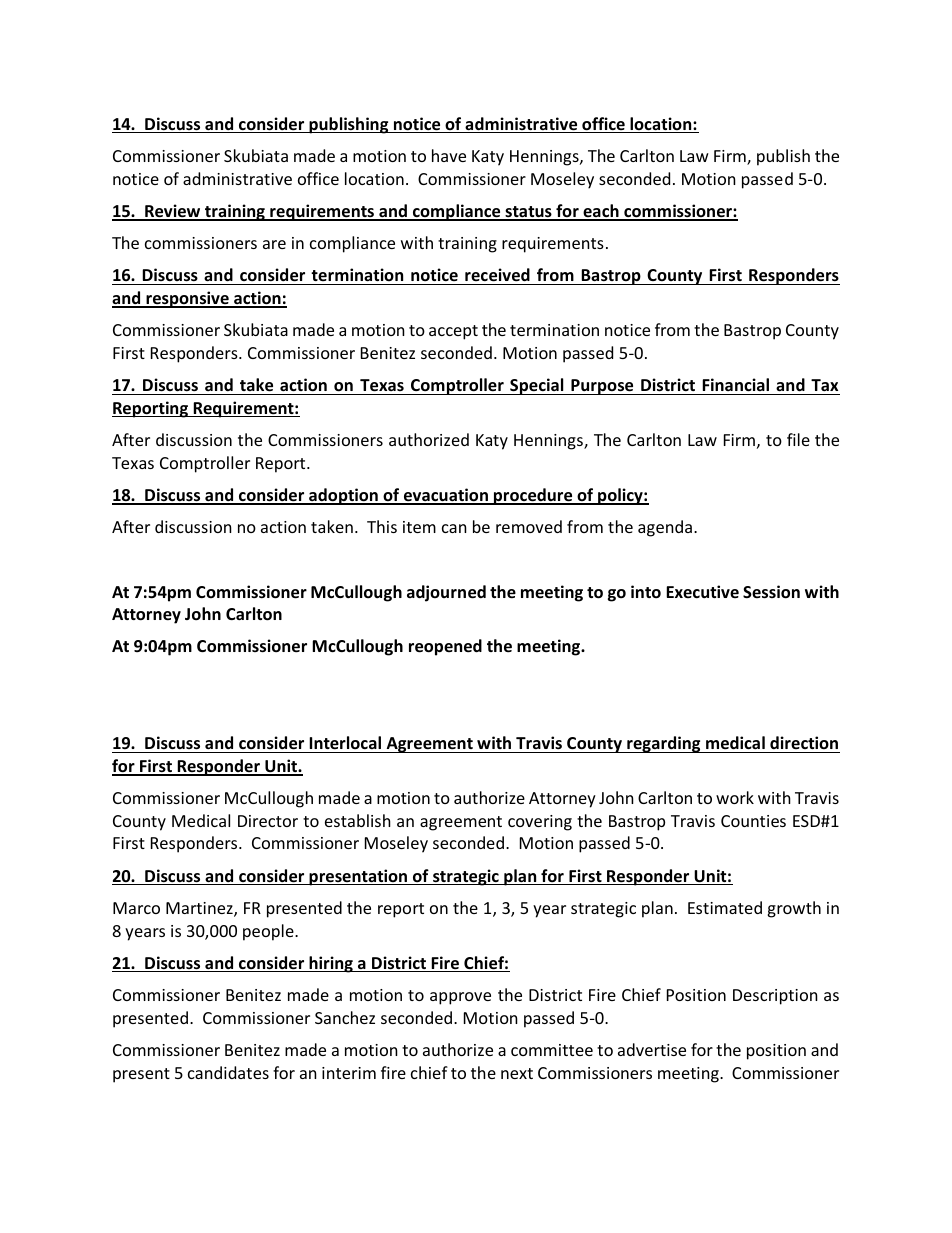 The width and height of the document is (952, 1233). What do you see at coordinates (228, 1072) in the document?
I see `candidates` at bounding box center [228, 1072].
